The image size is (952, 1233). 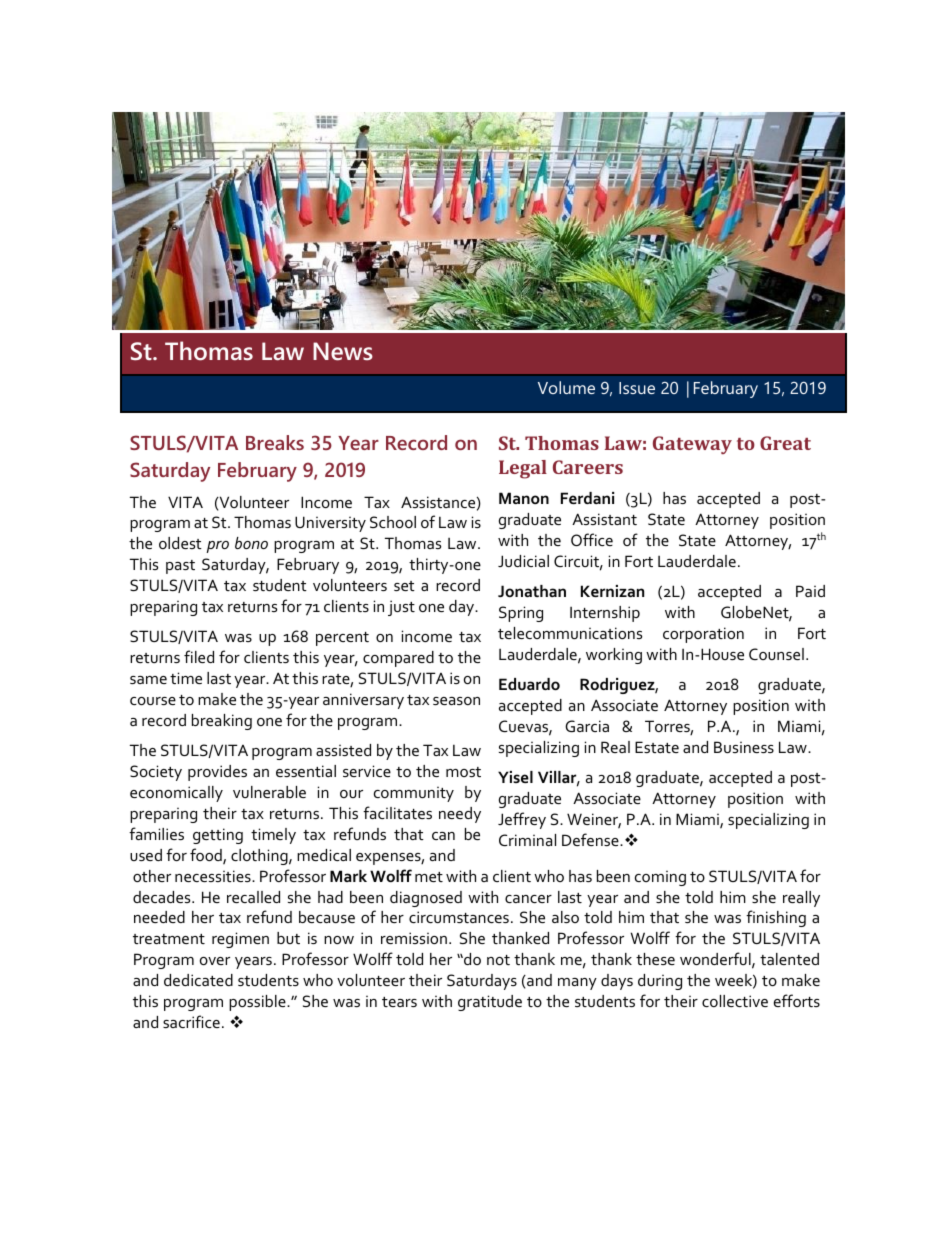 What do you see at coordinates (776, 654) in the screenshot?
I see `Counsel` at bounding box center [776, 654].
